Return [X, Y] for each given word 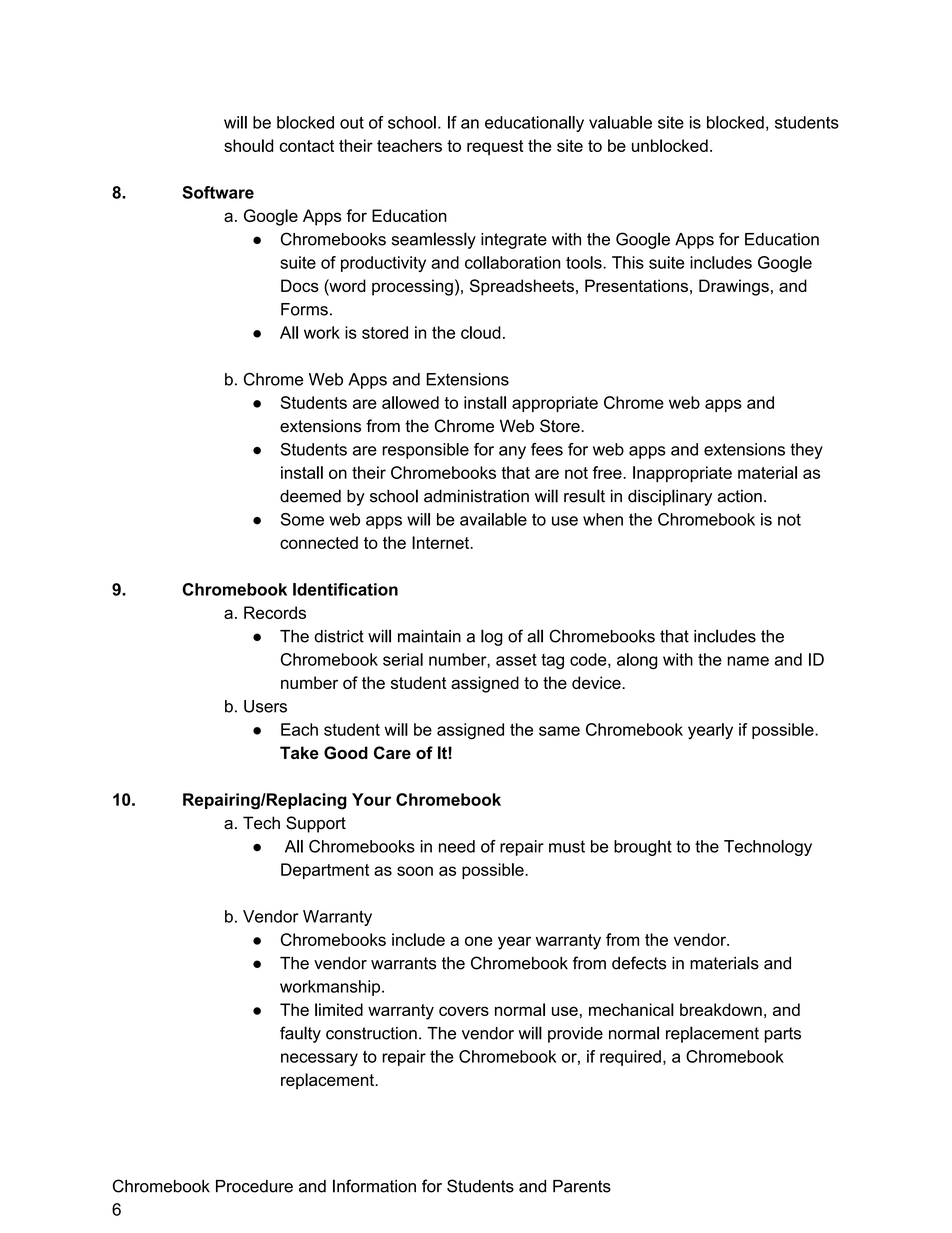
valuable [620, 122]
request [495, 147]
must [567, 846]
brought [643, 848]
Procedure [254, 1186]
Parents [582, 1186]
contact [306, 146]
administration [476, 496]
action [739, 496]
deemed [310, 496]
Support [316, 824]
